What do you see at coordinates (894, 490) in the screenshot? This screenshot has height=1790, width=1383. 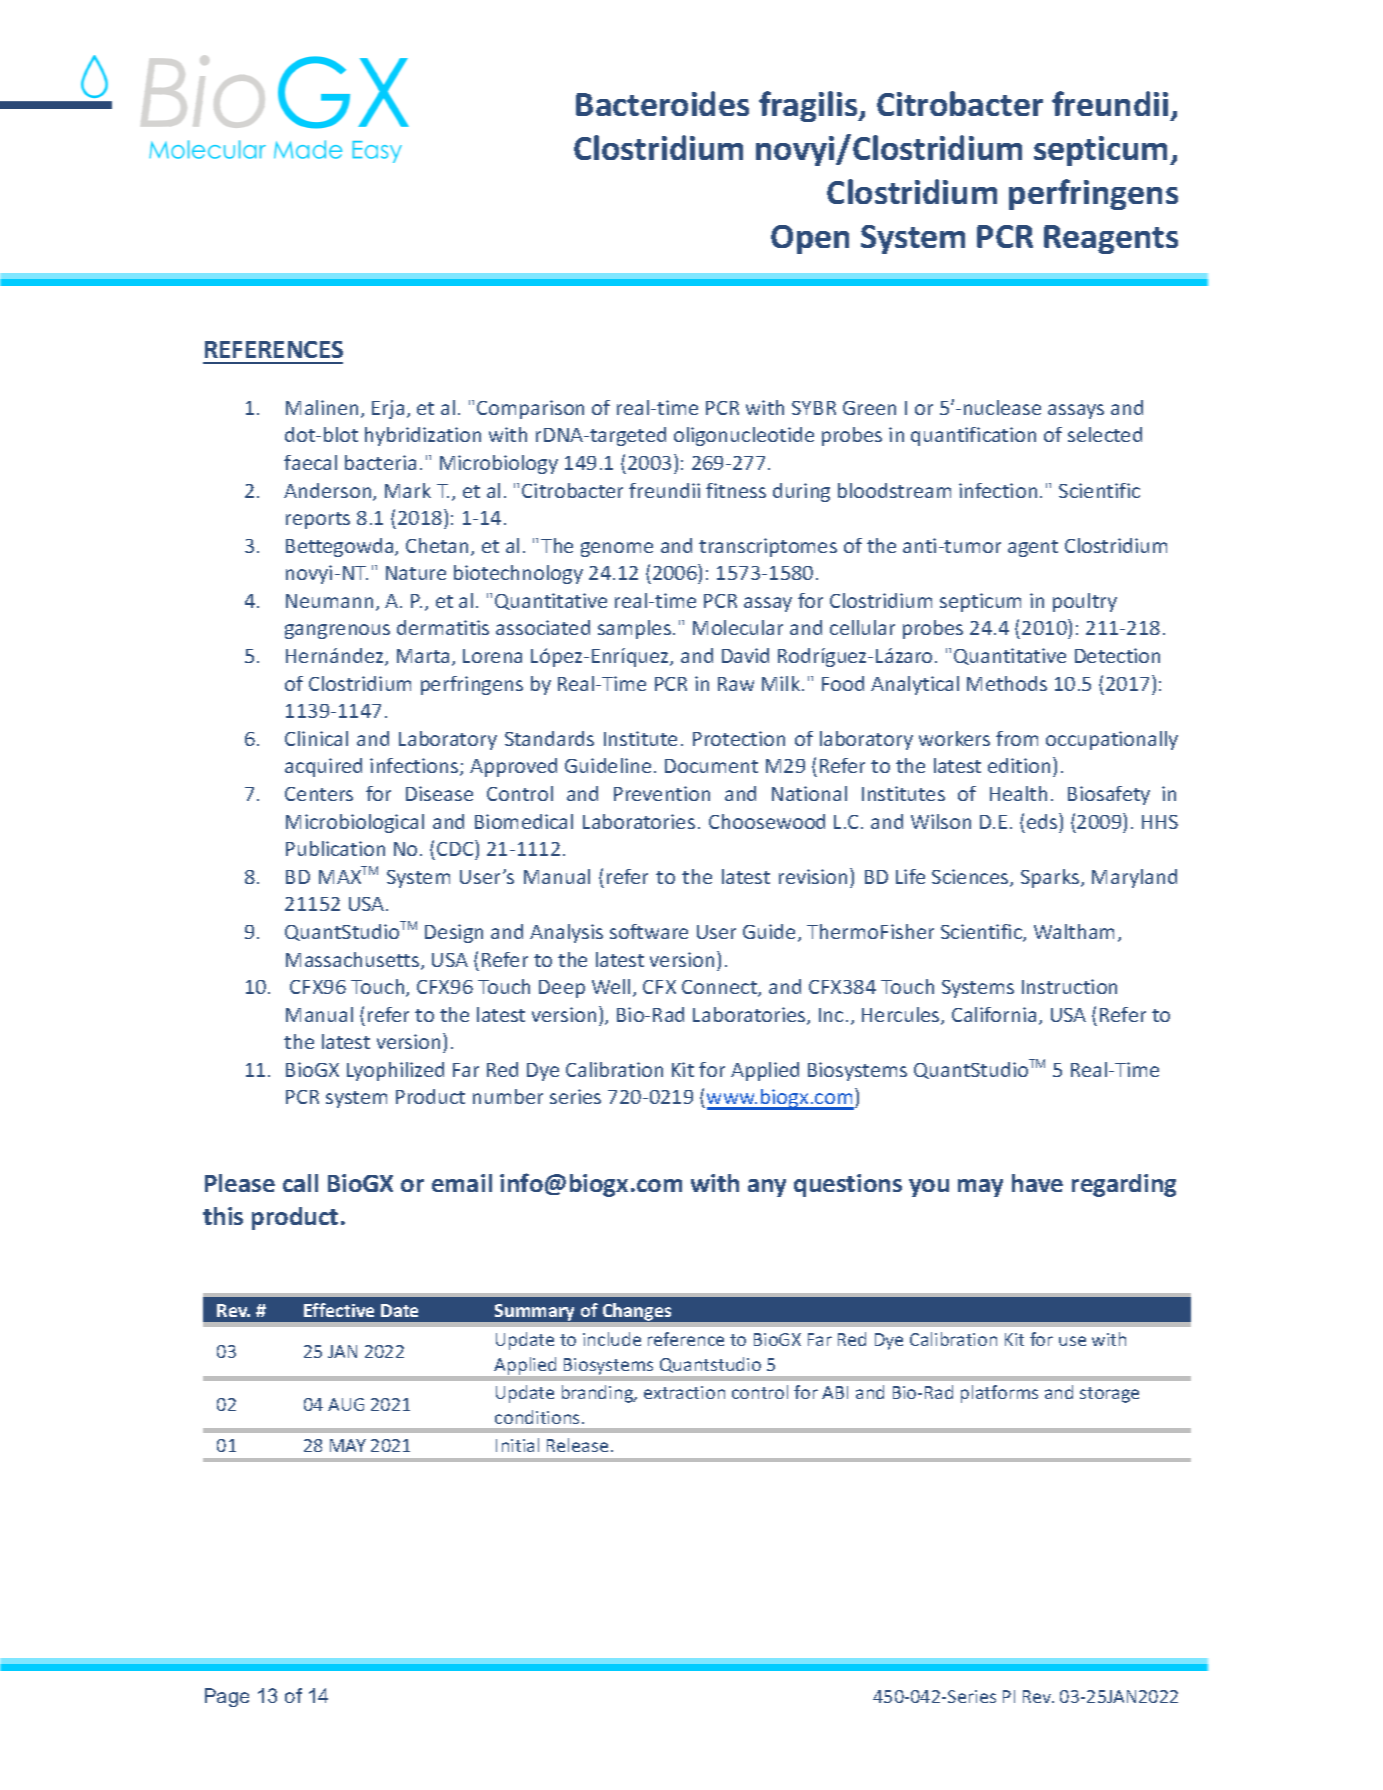 I see `bloodstream` at bounding box center [894, 490].
